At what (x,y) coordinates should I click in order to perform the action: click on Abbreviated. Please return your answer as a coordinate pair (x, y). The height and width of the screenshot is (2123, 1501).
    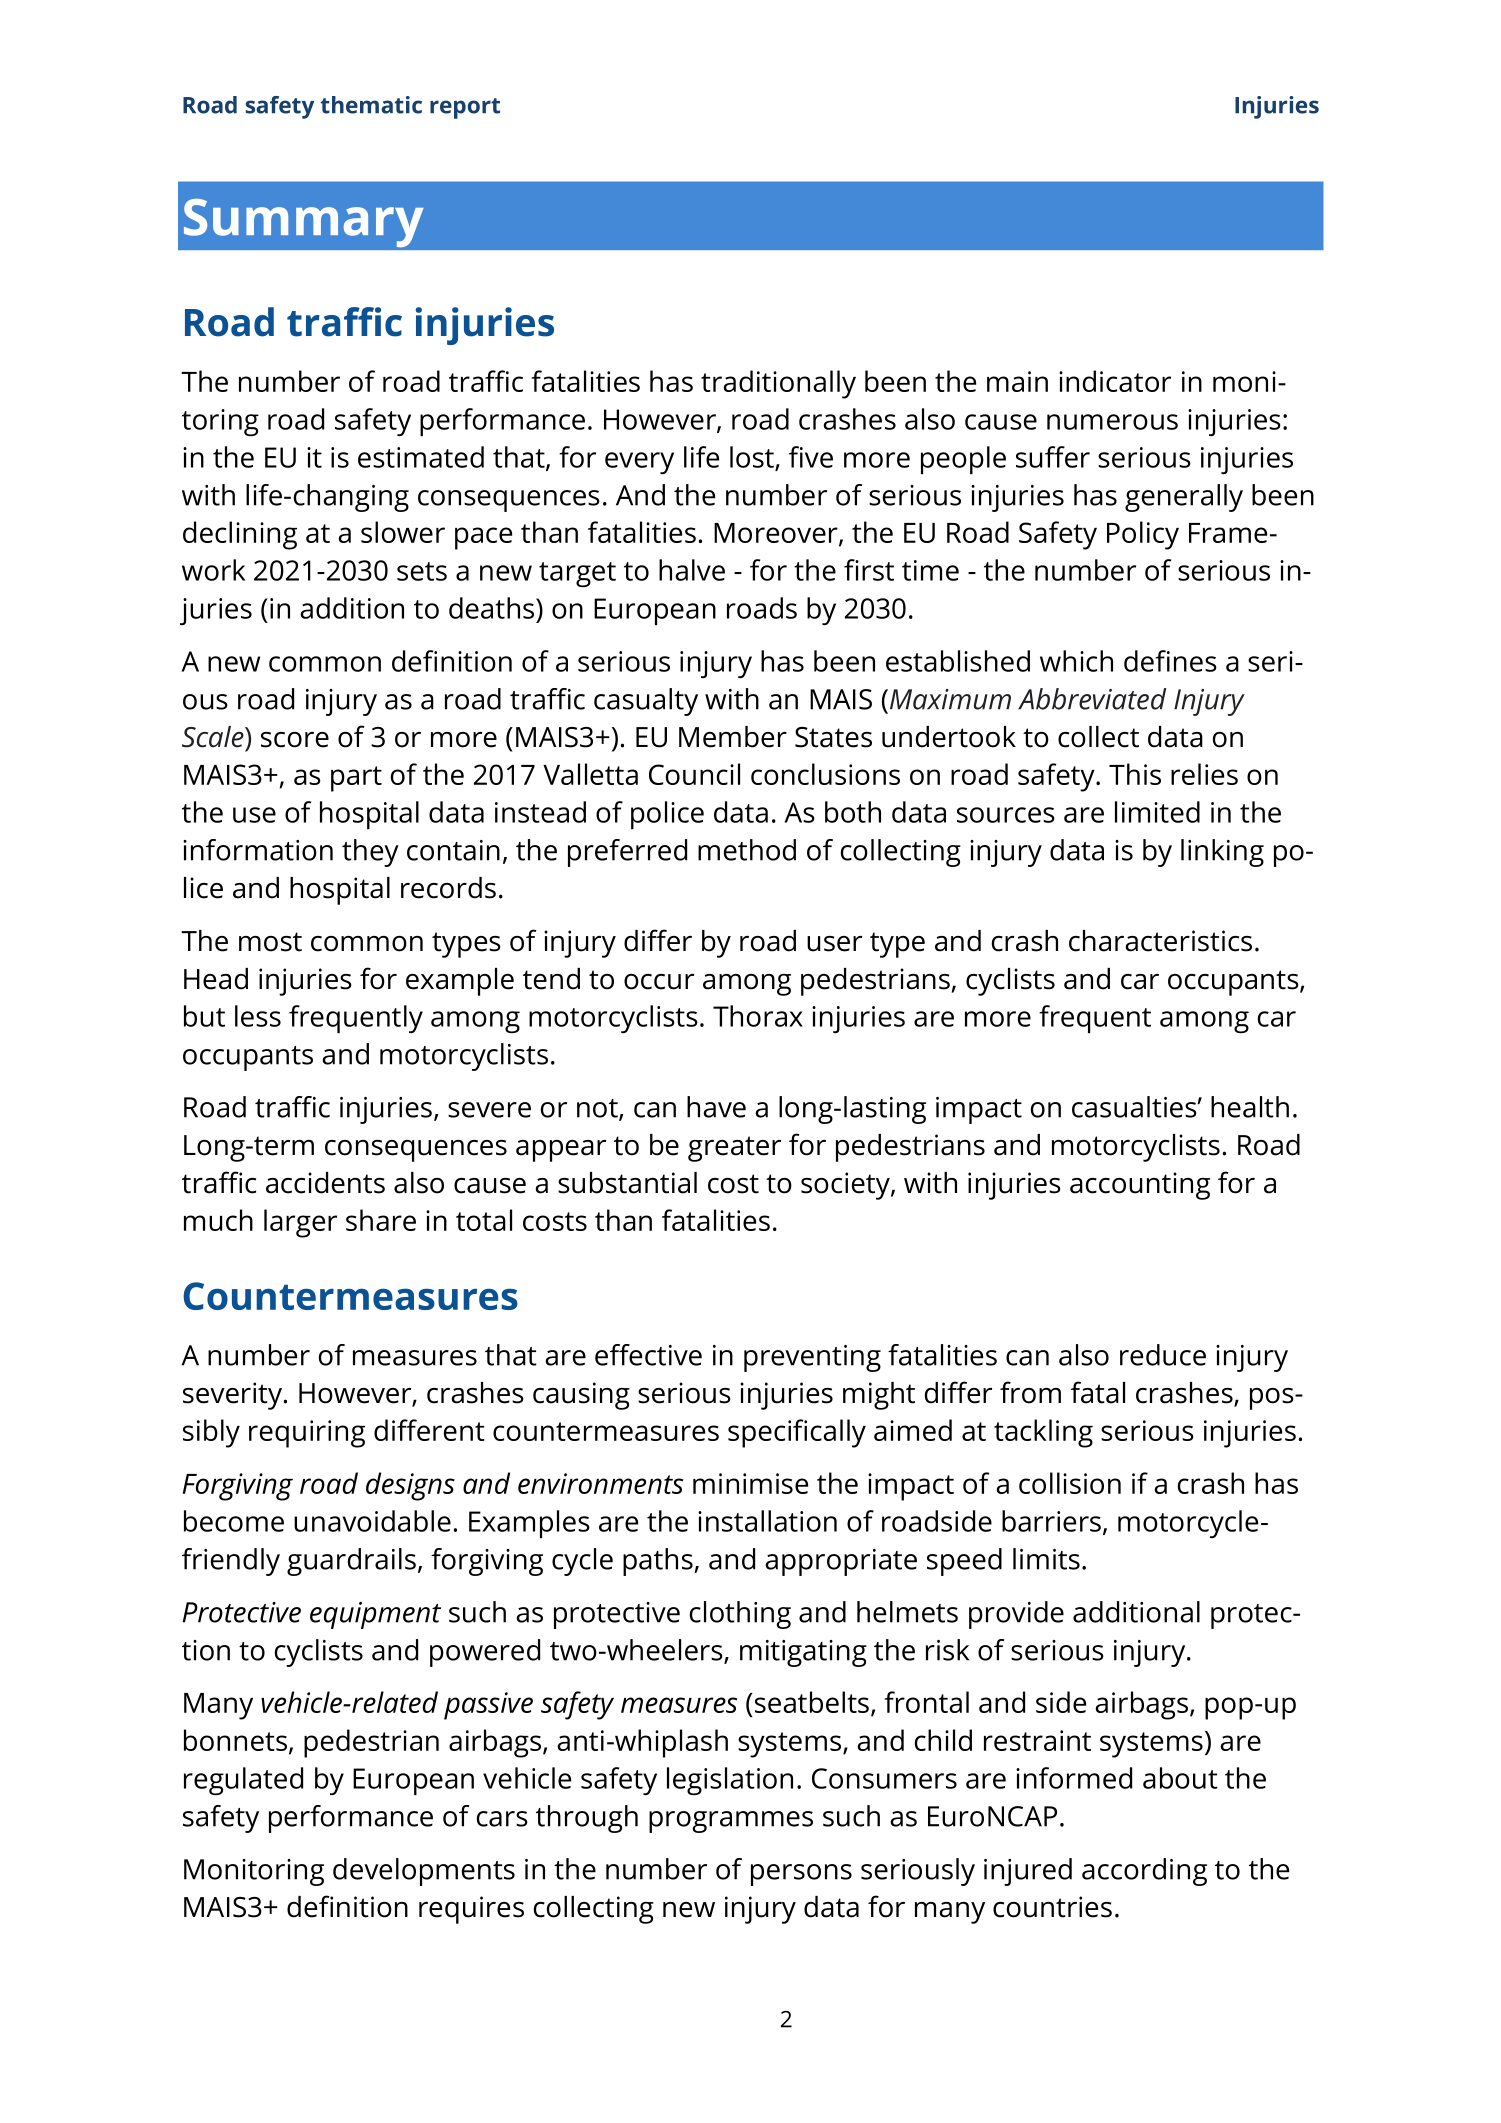
    Looking at the image, I should click on (1092, 699).
